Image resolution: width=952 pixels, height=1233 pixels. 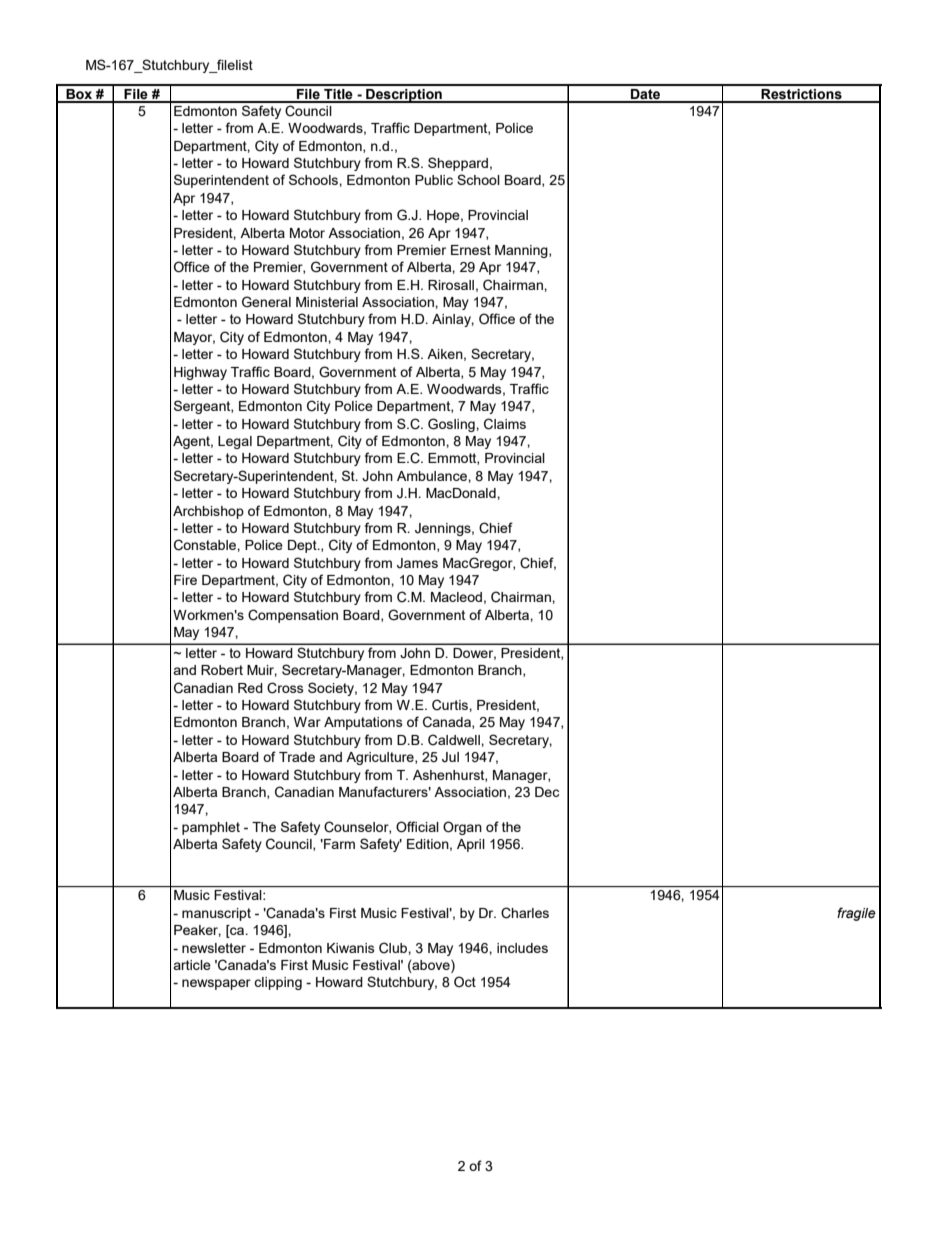 What do you see at coordinates (200, 373) in the image?
I see `Highway` at bounding box center [200, 373].
